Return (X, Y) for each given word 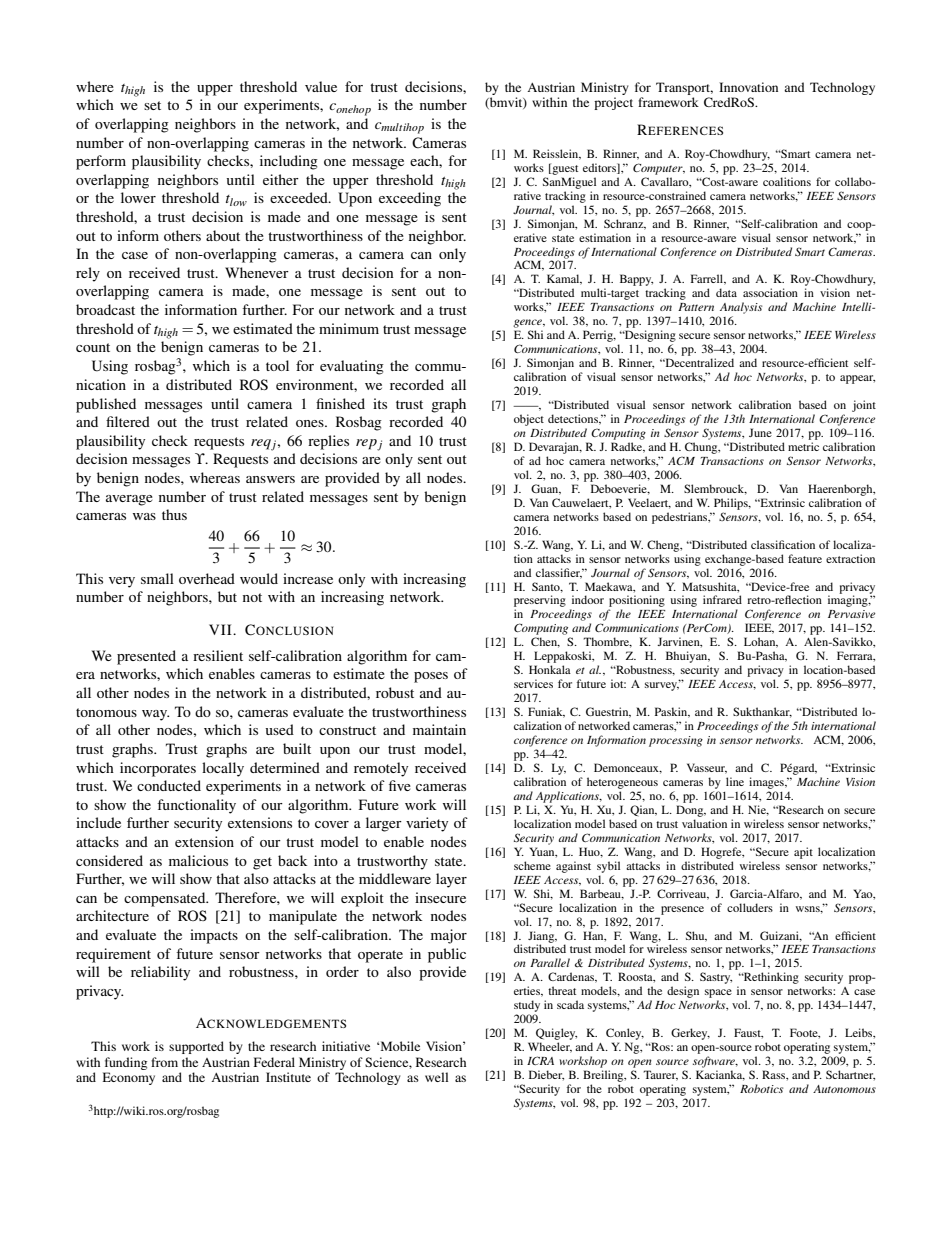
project (613, 103)
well (436, 1077)
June (760, 432)
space (718, 993)
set (152, 105)
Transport (684, 88)
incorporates (158, 769)
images (767, 783)
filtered (128, 421)
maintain (439, 729)
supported (196, 1047)
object (529, 420)
